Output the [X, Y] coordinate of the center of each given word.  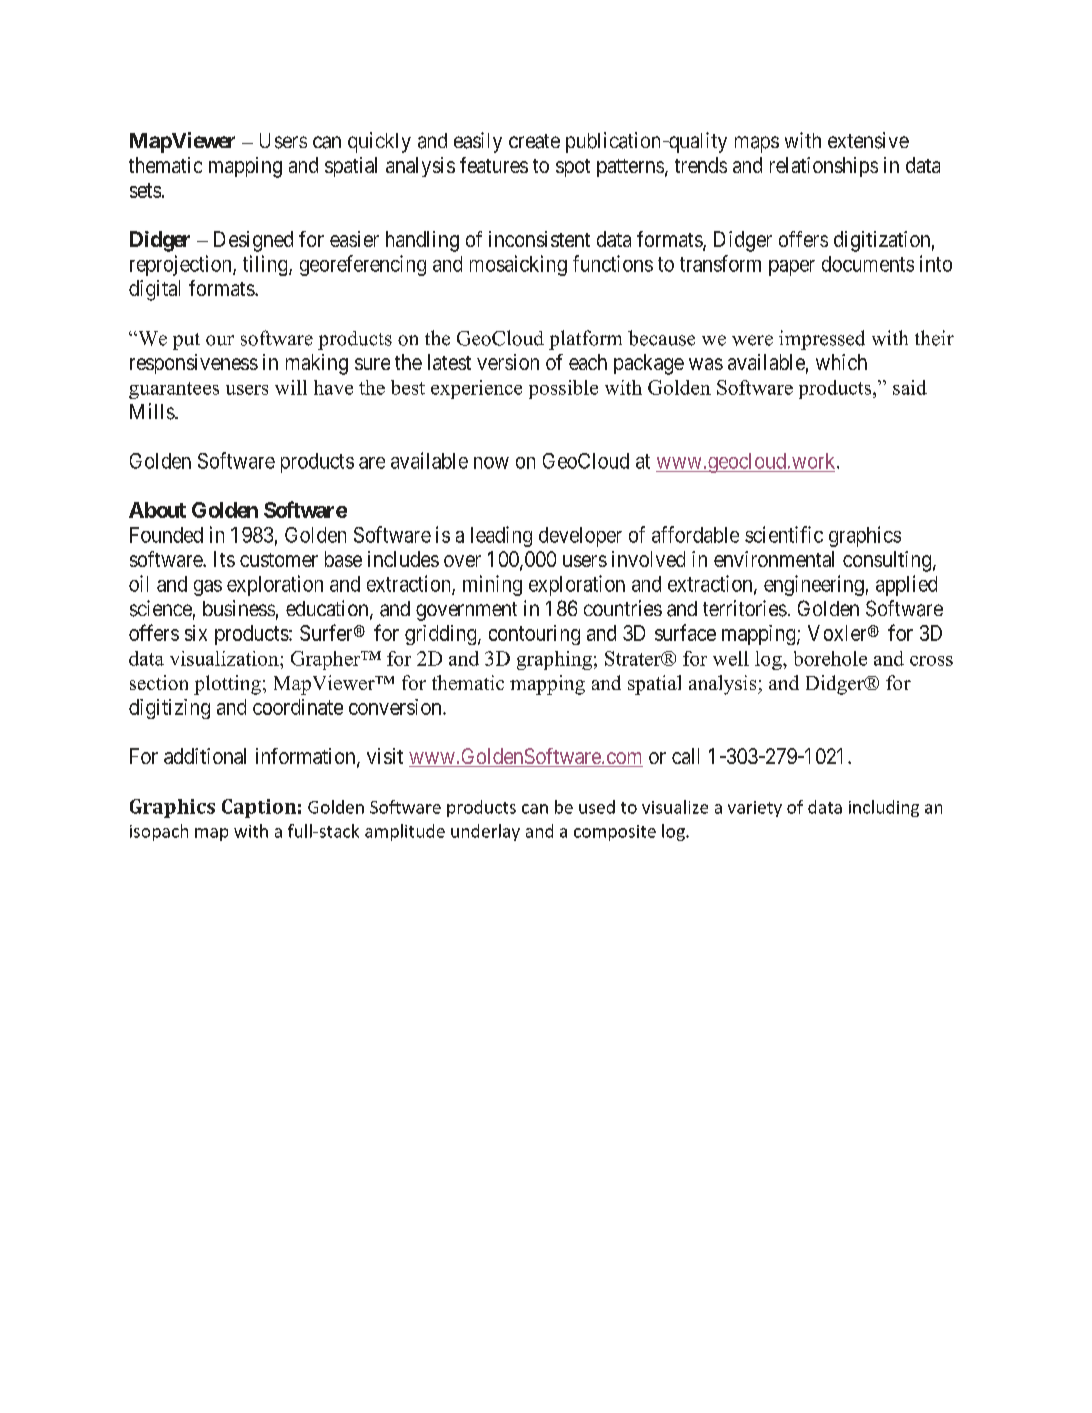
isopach [159, 832]
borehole [830, 658]
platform [585, 340]
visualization [225, 658]
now [491, 463]
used [597, 807]
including [884, 808]
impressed [822, 340]
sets [145, 190]
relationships [824, 167]
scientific [784, 534]
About [157, 510]
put [186, 341]
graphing [554, 660]
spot [573, 168]
